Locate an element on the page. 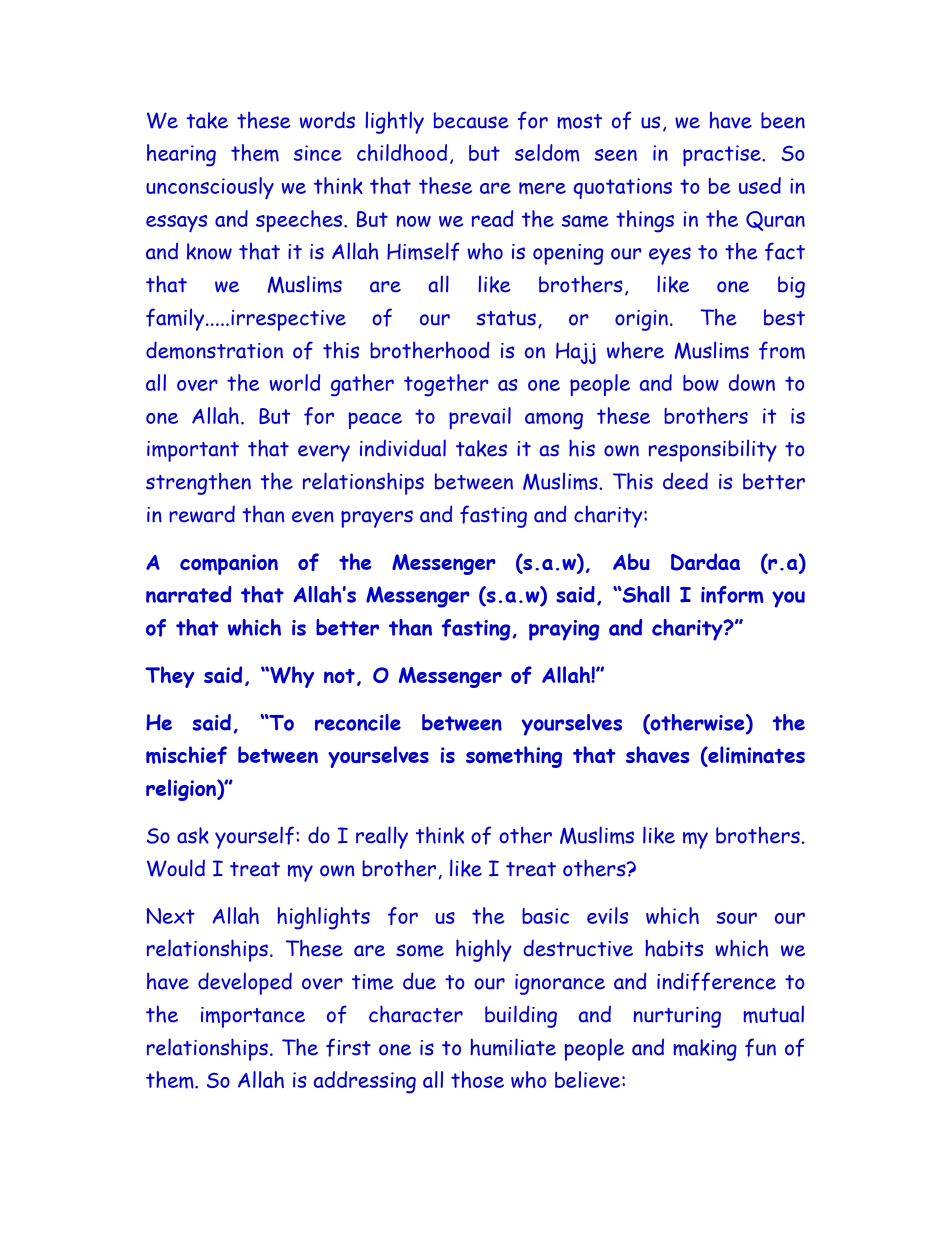  inform is located at coordinates (732, 595).
